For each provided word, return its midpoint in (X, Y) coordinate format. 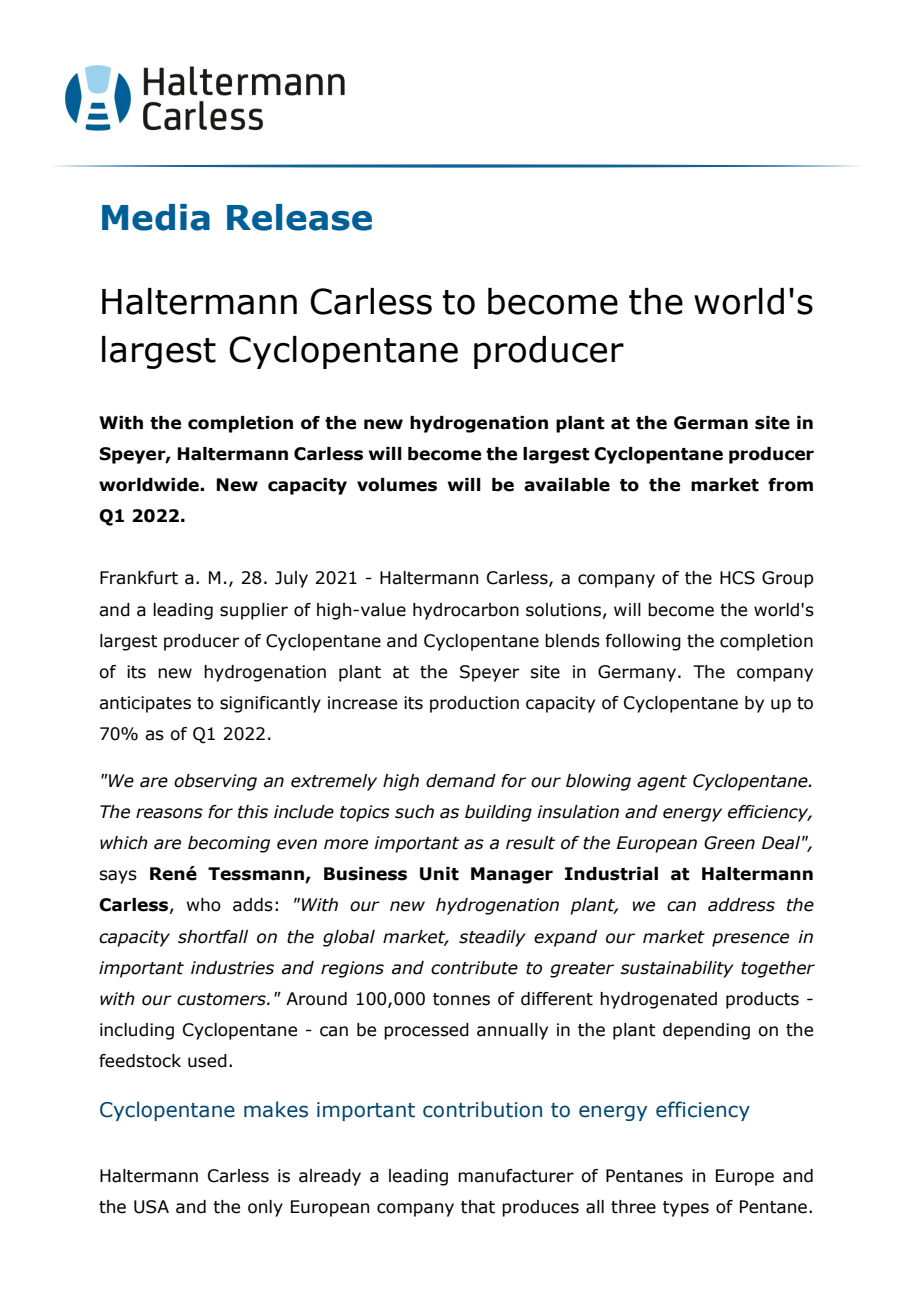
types (686, 1209)
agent (662, 783)
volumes (397, 485)
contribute (474, 968)
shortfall (213, 937)
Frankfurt (139, 578)
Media (156, 217)
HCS (737, 578)
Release (299, 217)
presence (750, 940)
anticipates (145, 704)
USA (151, 1207)
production (474, 704)
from (790, 485)
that (478, 1207)
